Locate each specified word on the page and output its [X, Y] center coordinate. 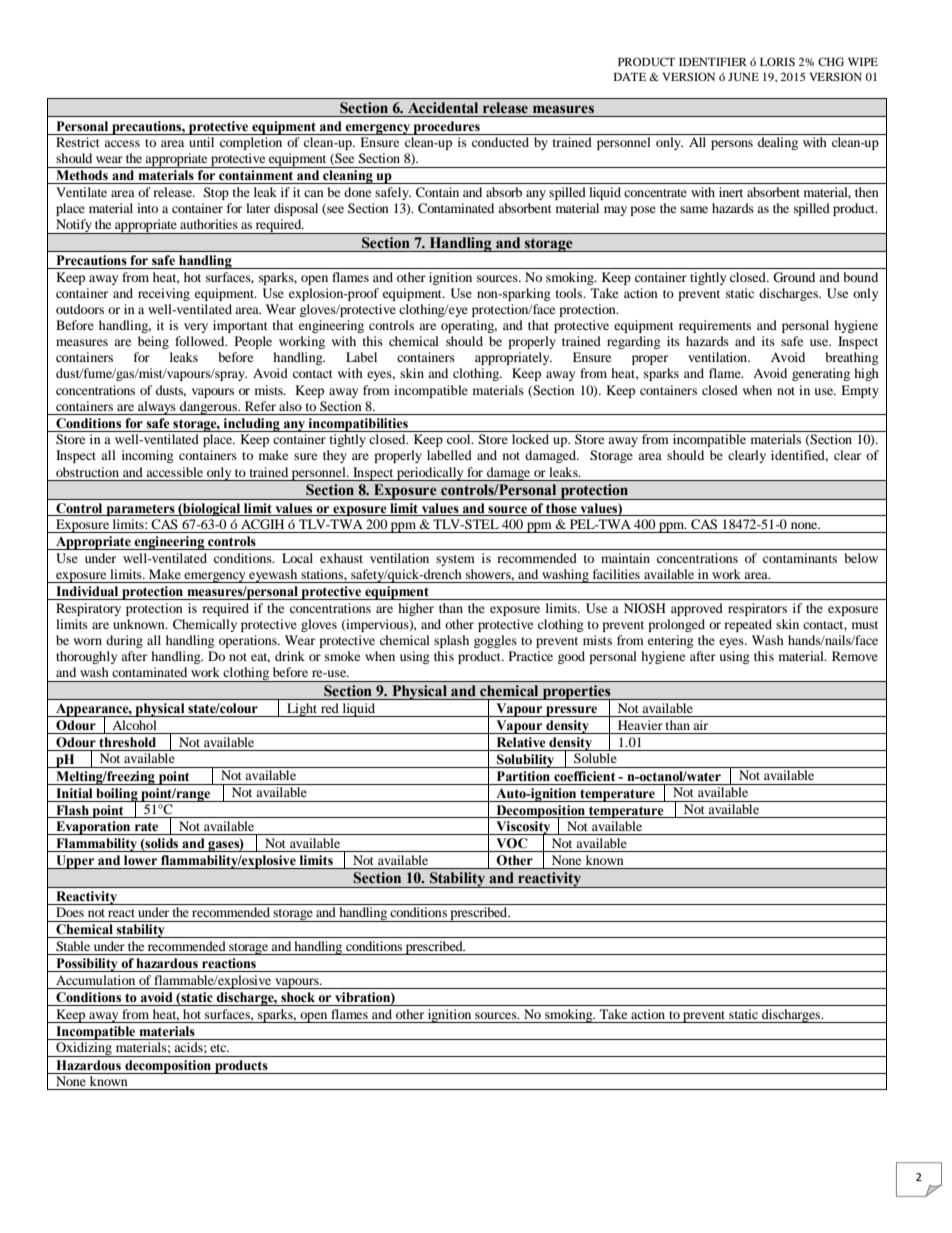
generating [821, 374]
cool [460, 439]
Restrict [78, 142]
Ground [794, 277]
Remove [855, 656]
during [124, 641]
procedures [447, 128]
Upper [75, 862]
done [357, 192]
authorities [209, 224]
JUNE [743, 77]
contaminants [800, 558]
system [455, 560]
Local [297, 558]
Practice [531, 656]
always [157, 408]
